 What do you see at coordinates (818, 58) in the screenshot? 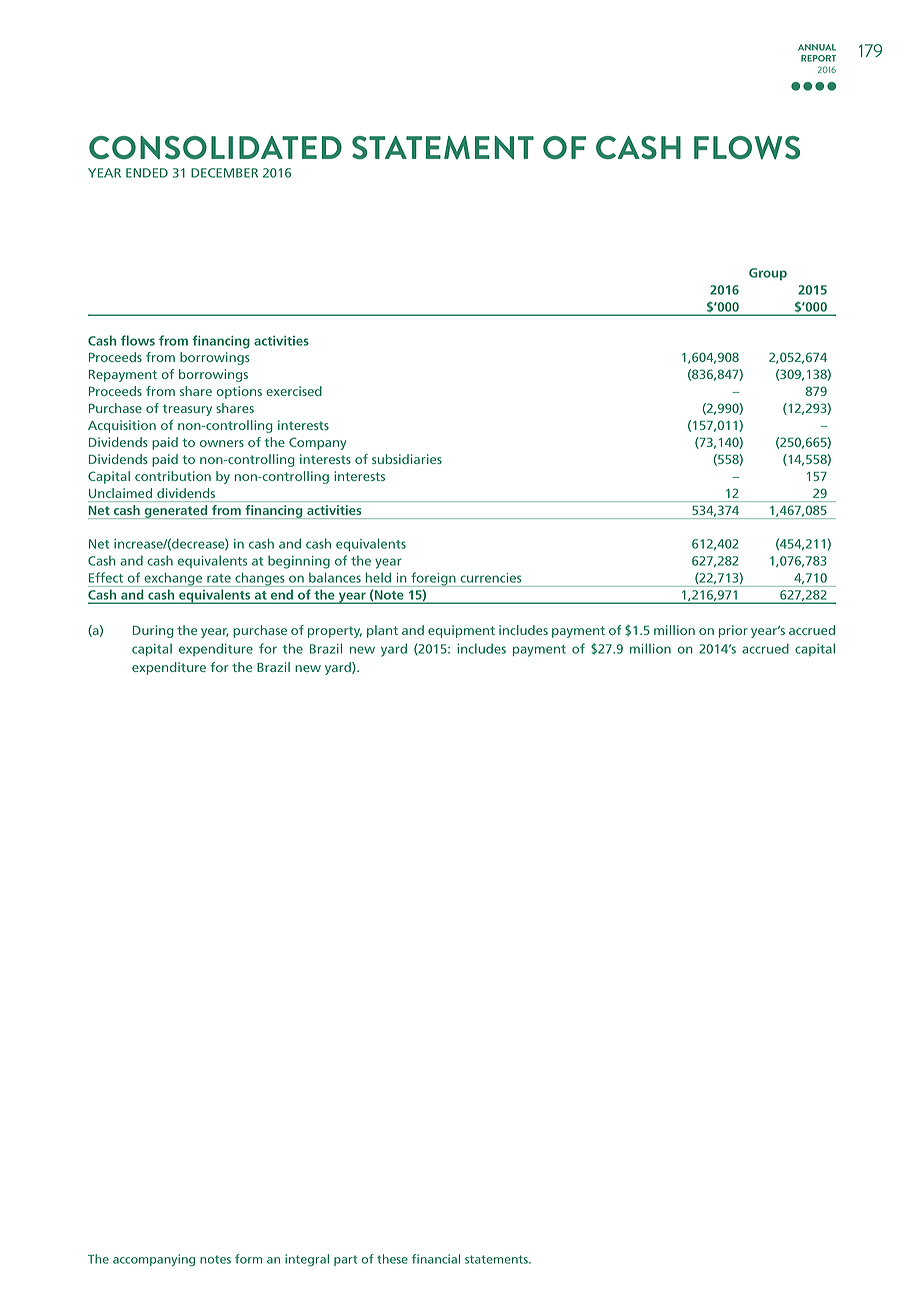
I see `REPORT` at bounding box center [818, 58].
